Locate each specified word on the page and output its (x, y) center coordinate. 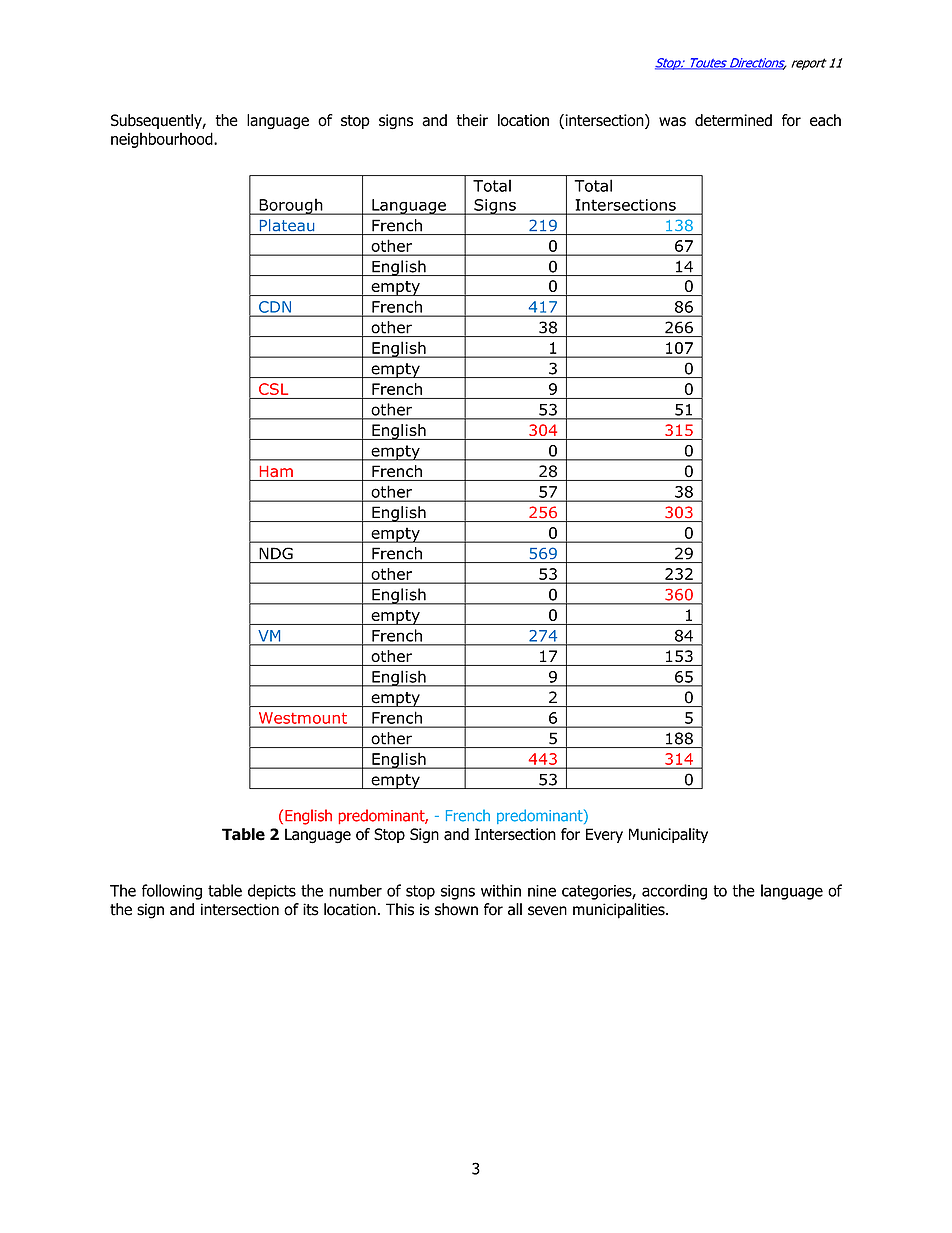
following (172, 892)
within (501, 890)
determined (733, 120)
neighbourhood (163, 140)
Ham (276, 471)
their (472, 120)
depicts (272, 892)
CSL (273, 389)
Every (604, 835)
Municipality (668, 835)
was (672, 122)
